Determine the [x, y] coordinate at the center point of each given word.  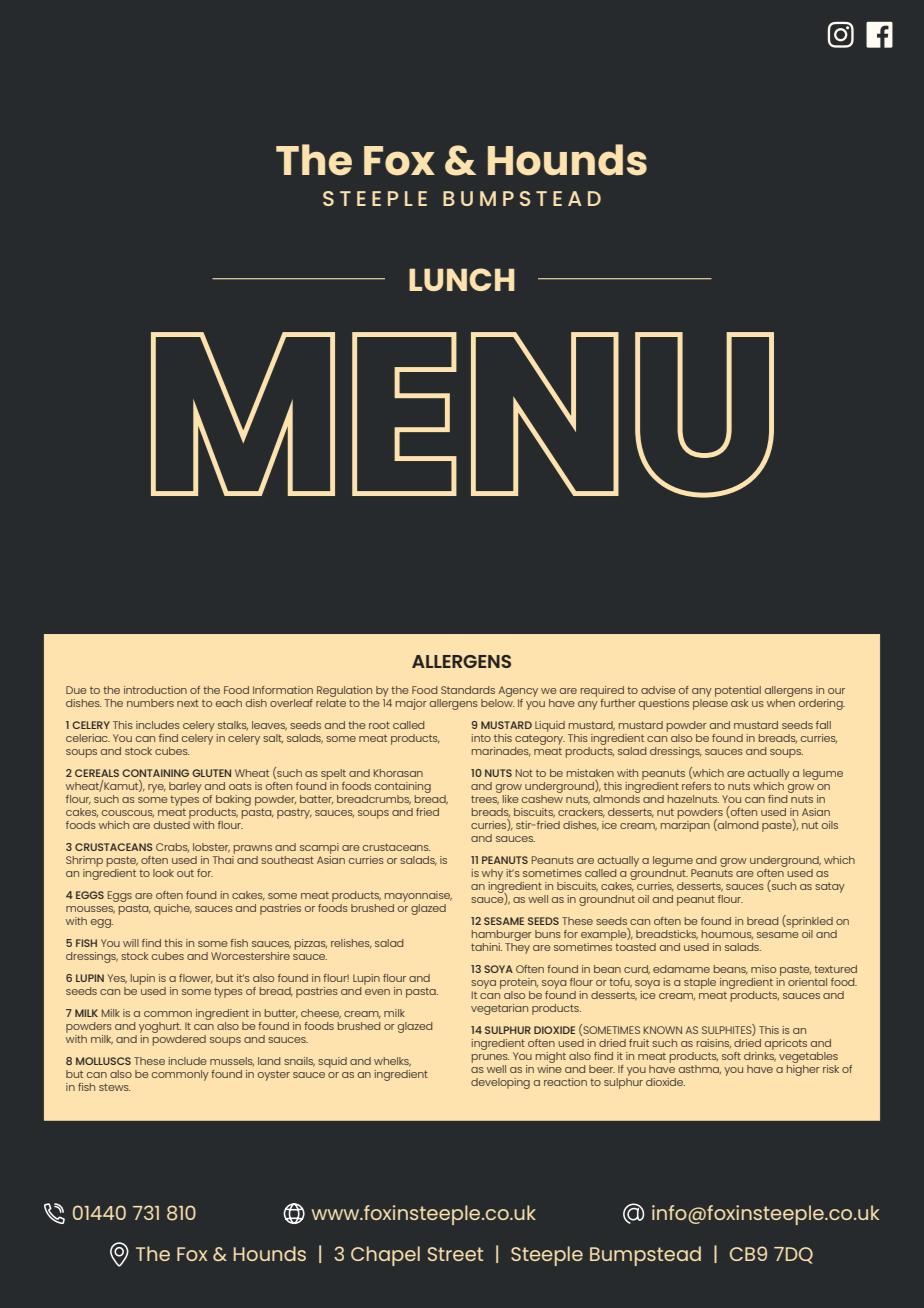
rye [157, 788]
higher [803, 1070]
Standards [468, 690]
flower [196, 979]
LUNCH [462, 279]
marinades [501, 752]
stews [114, 1087]
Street [455, 1254]
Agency [518, 691]
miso [763, 969]
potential [738, 691]
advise [658, 690]
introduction [155, 690]
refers [696, 786]
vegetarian [499, 1009]
